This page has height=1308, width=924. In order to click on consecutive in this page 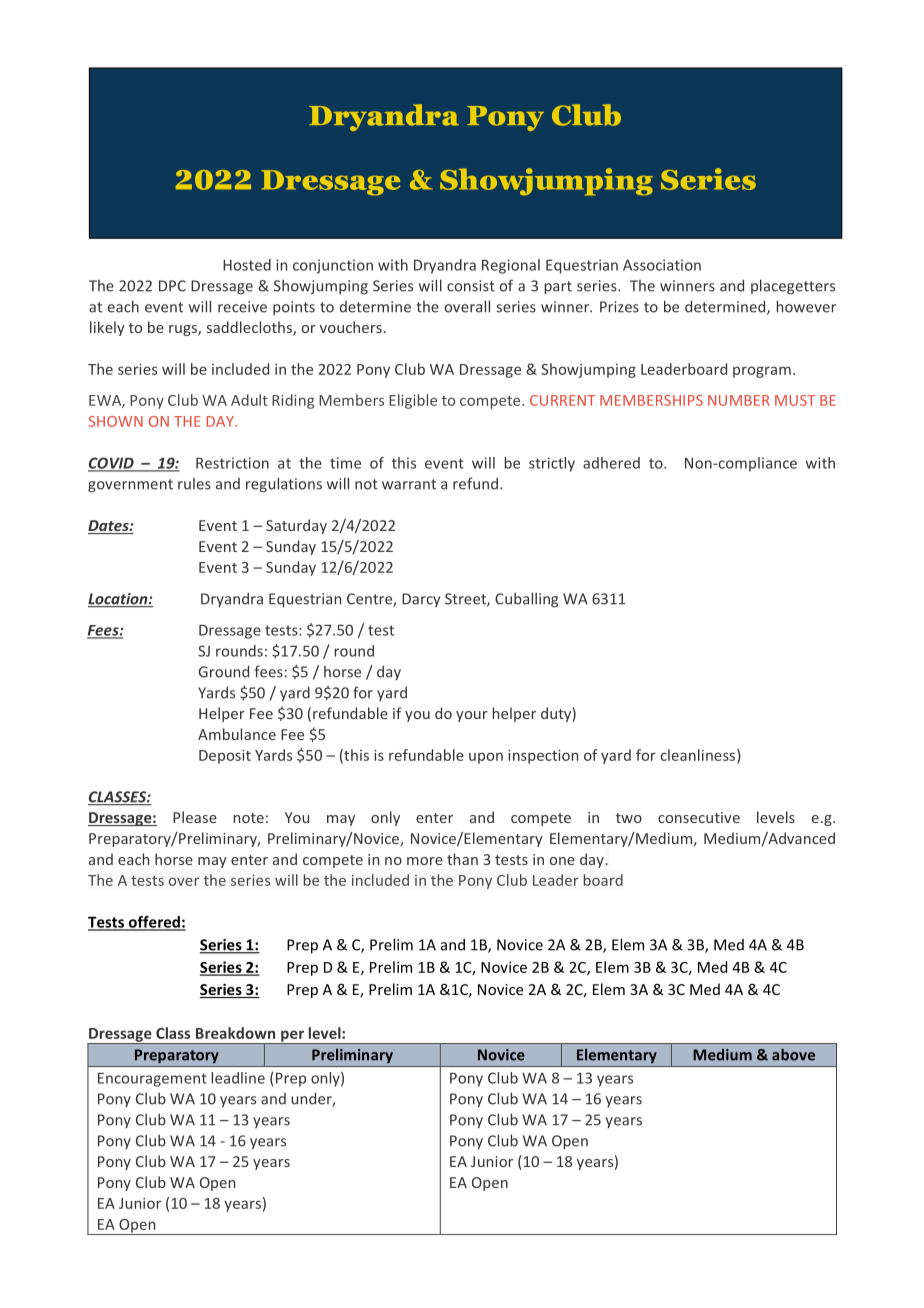, I will do `click(699, 817)`.
